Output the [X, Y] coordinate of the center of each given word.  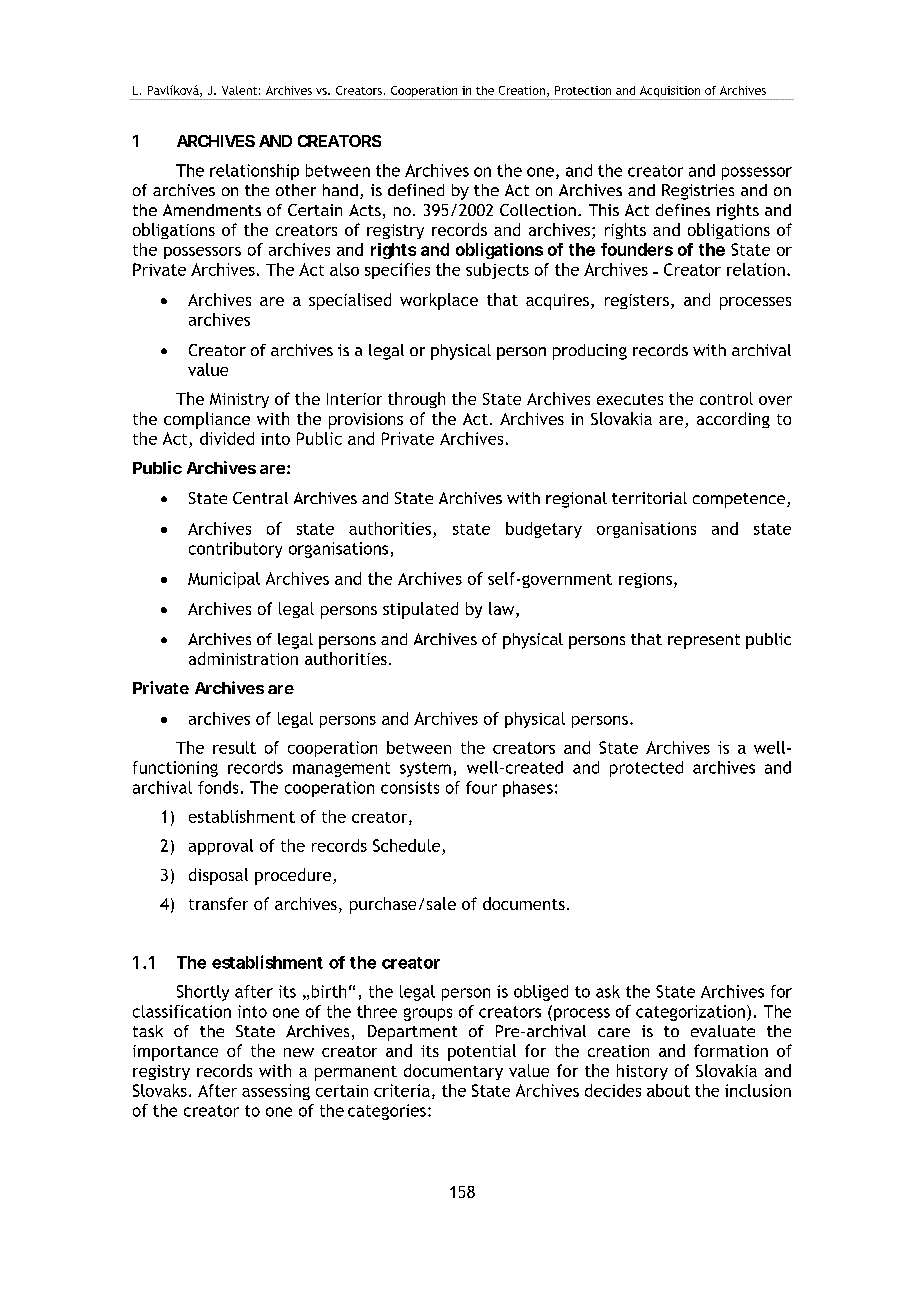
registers [637, 301]
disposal [218, 876]
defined [416, 190]
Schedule [406, 845]
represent [704, 641]
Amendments [212, 210]
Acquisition [670, 93]
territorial [649, 498]
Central [260, 498]
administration [243, 658]
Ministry [239, 400]
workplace [439, 301]
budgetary [544, 530]
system [425, 769]
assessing [276, 1092]
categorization [690, 1013]
